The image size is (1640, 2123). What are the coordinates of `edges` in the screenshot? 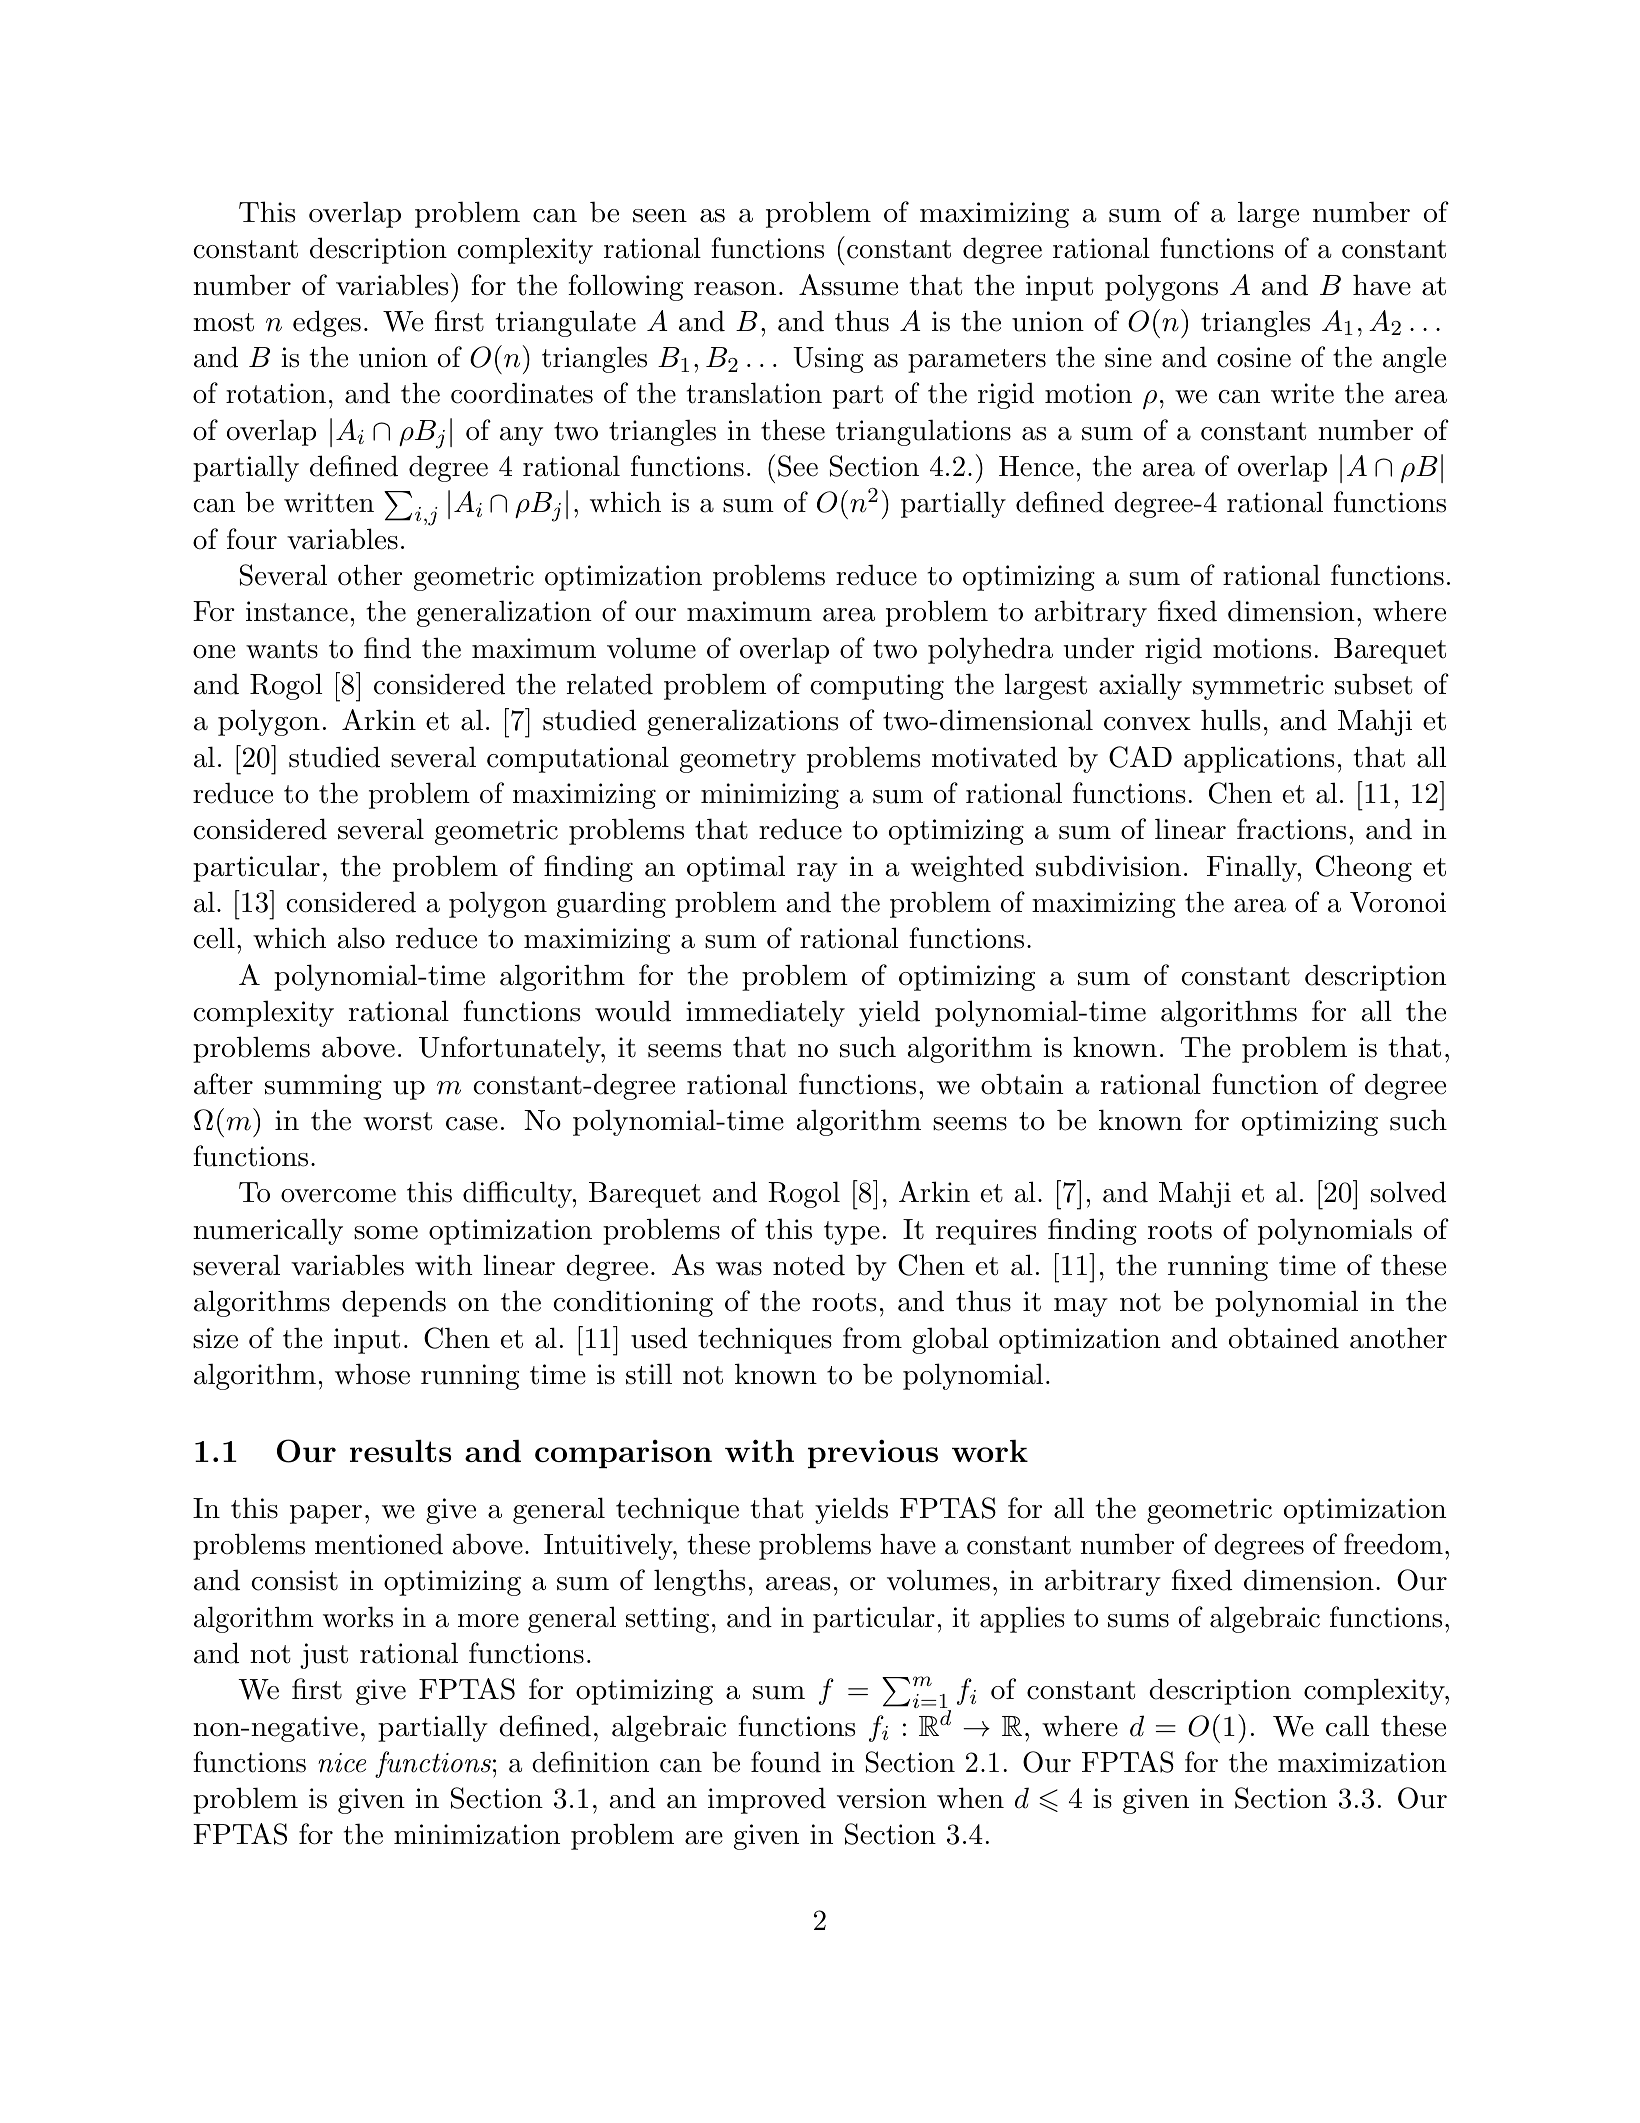 It's located at (327, 323).
